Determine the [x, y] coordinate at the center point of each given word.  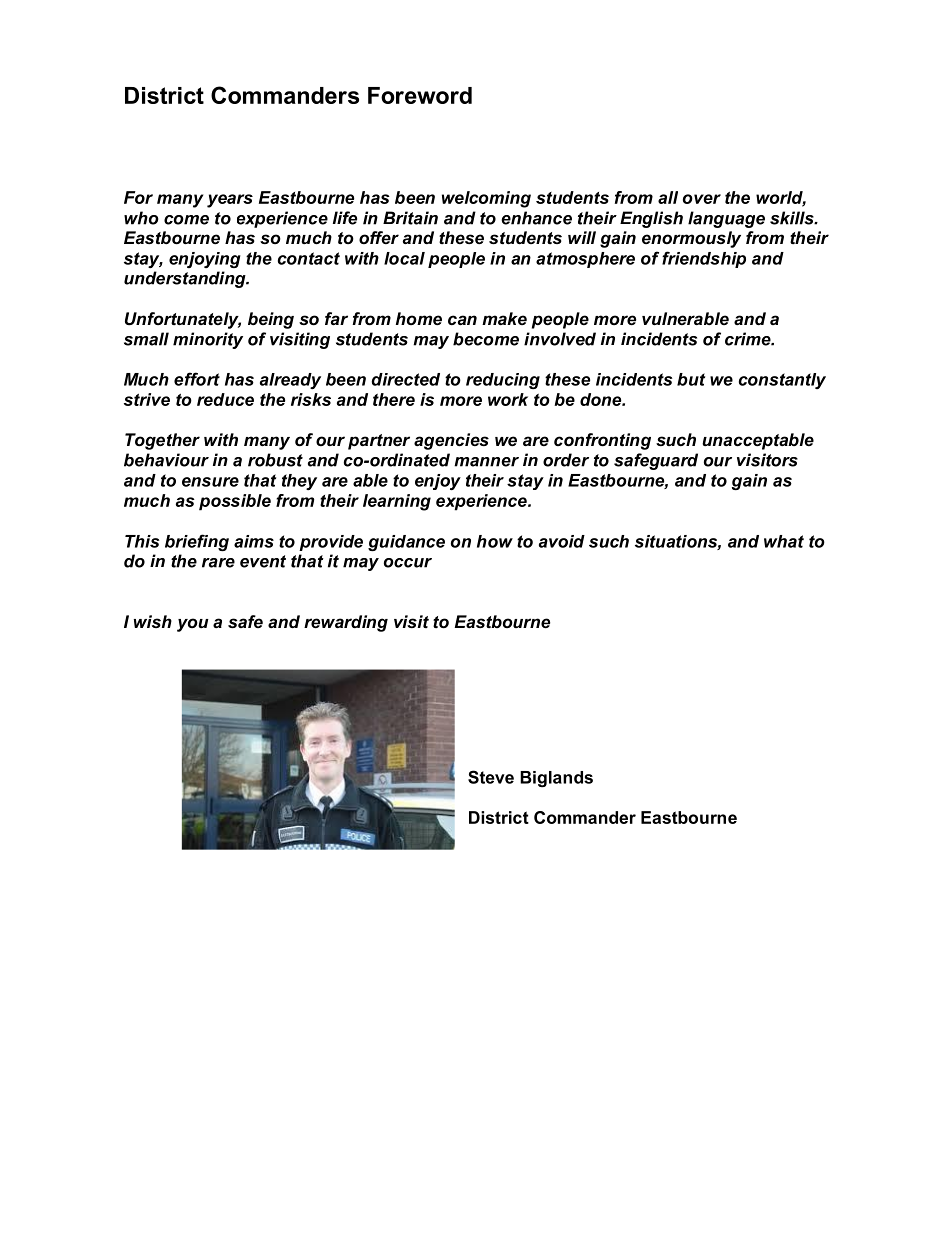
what [784, 541]
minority [208, 340]
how [495, 541]
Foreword [420, 95]
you [193, 625]
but [691, 379]
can [462, 320]
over [702, 199]
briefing [197, 542]
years [230, 201]
